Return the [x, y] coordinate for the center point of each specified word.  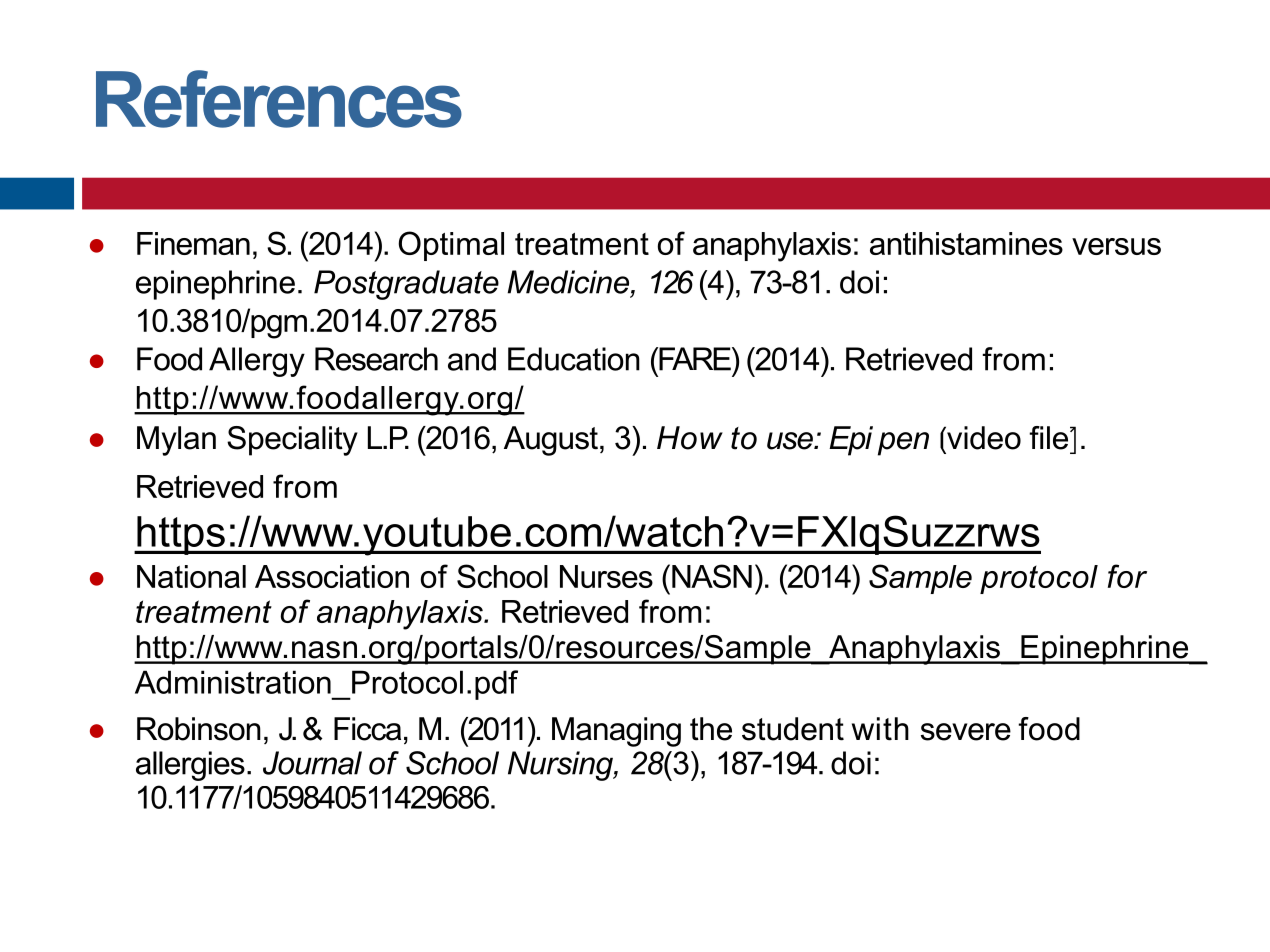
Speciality [292, 441]
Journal [312, 763]
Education [574, 359]
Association [332, 576]
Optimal [451, 246]
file [1050, 438]
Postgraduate [406, 285]
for [1127, 576]
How [690, 438]
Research [376, 359]
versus [1116, 246]
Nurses [606, 576]
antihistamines [966, 243]
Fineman [193, 243]
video [983, 438]
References [279, 99]
